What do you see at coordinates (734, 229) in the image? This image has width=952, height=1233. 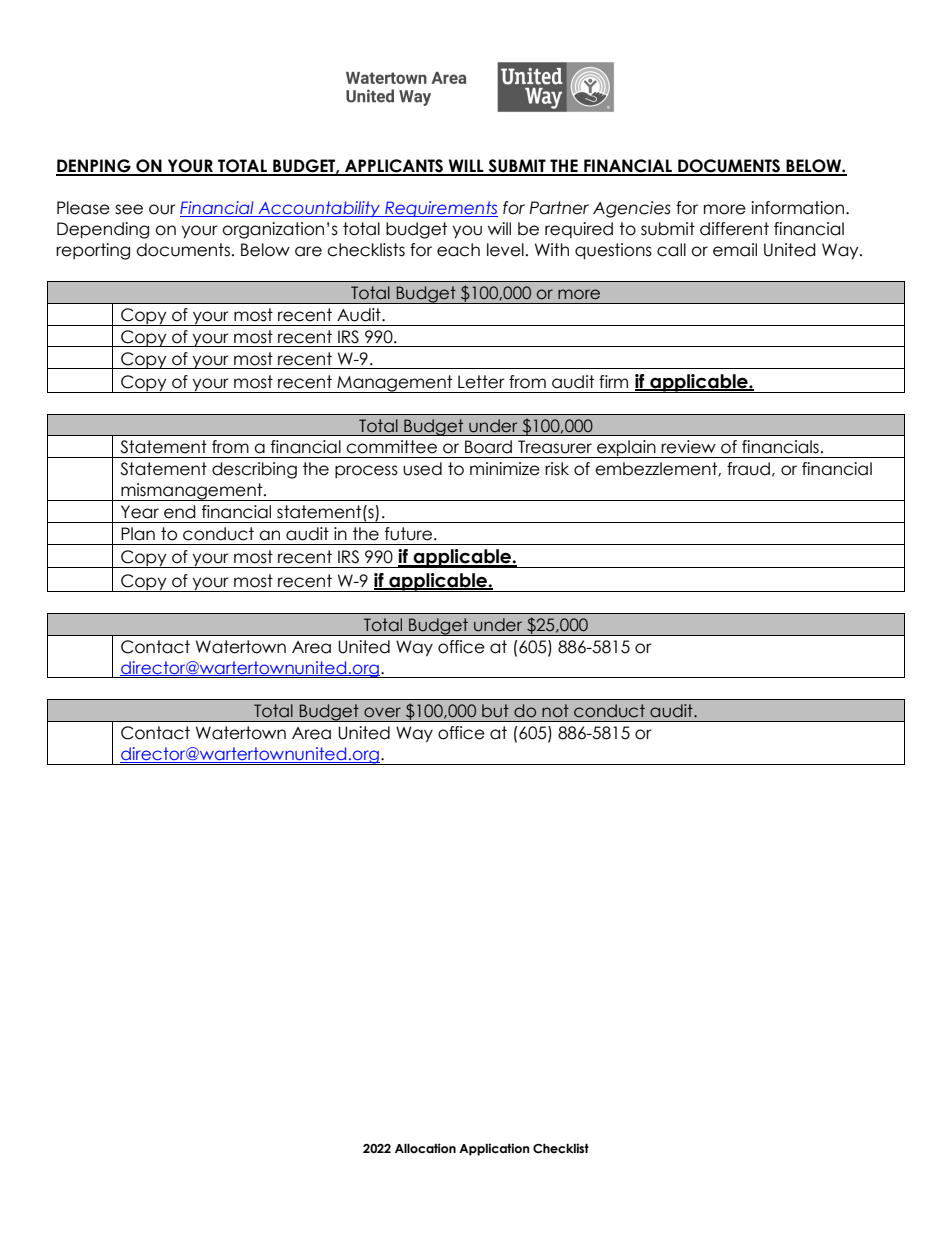 I see `different` at bounding box center [734, 229].
